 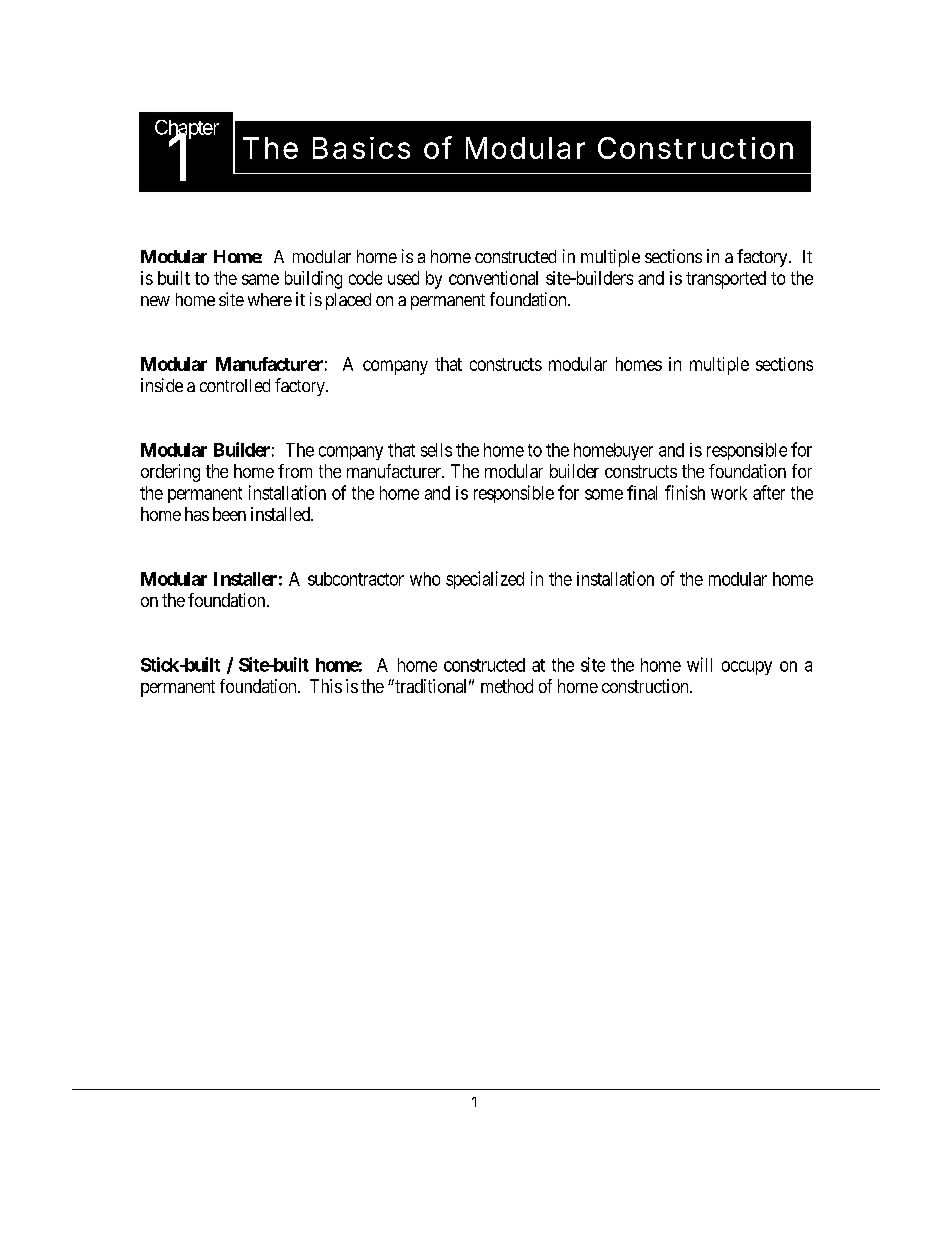 What do you see at coordinates (326, 686) in the screenshot?
I see `This` at bounding box center [326, 686].
